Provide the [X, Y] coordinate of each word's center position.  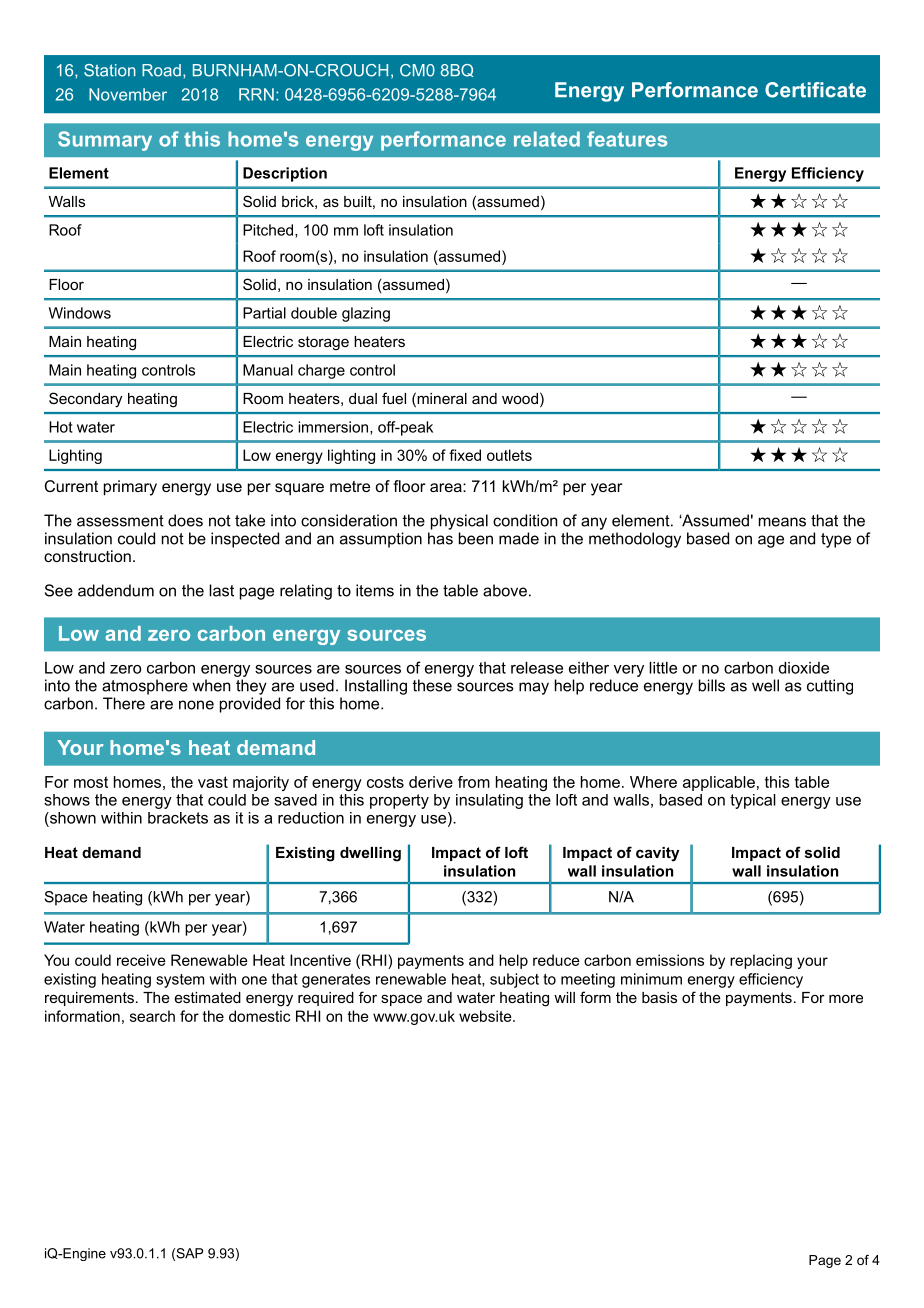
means [782, 522]
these [432, 685]
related [547, 139]
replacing [761, 961]
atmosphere [145, 687]
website [486, 1016]
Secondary [85, 400]
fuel [394, 398]
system [180, 981]
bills [712, 685]
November [128, 94]
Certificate [815, 90]
